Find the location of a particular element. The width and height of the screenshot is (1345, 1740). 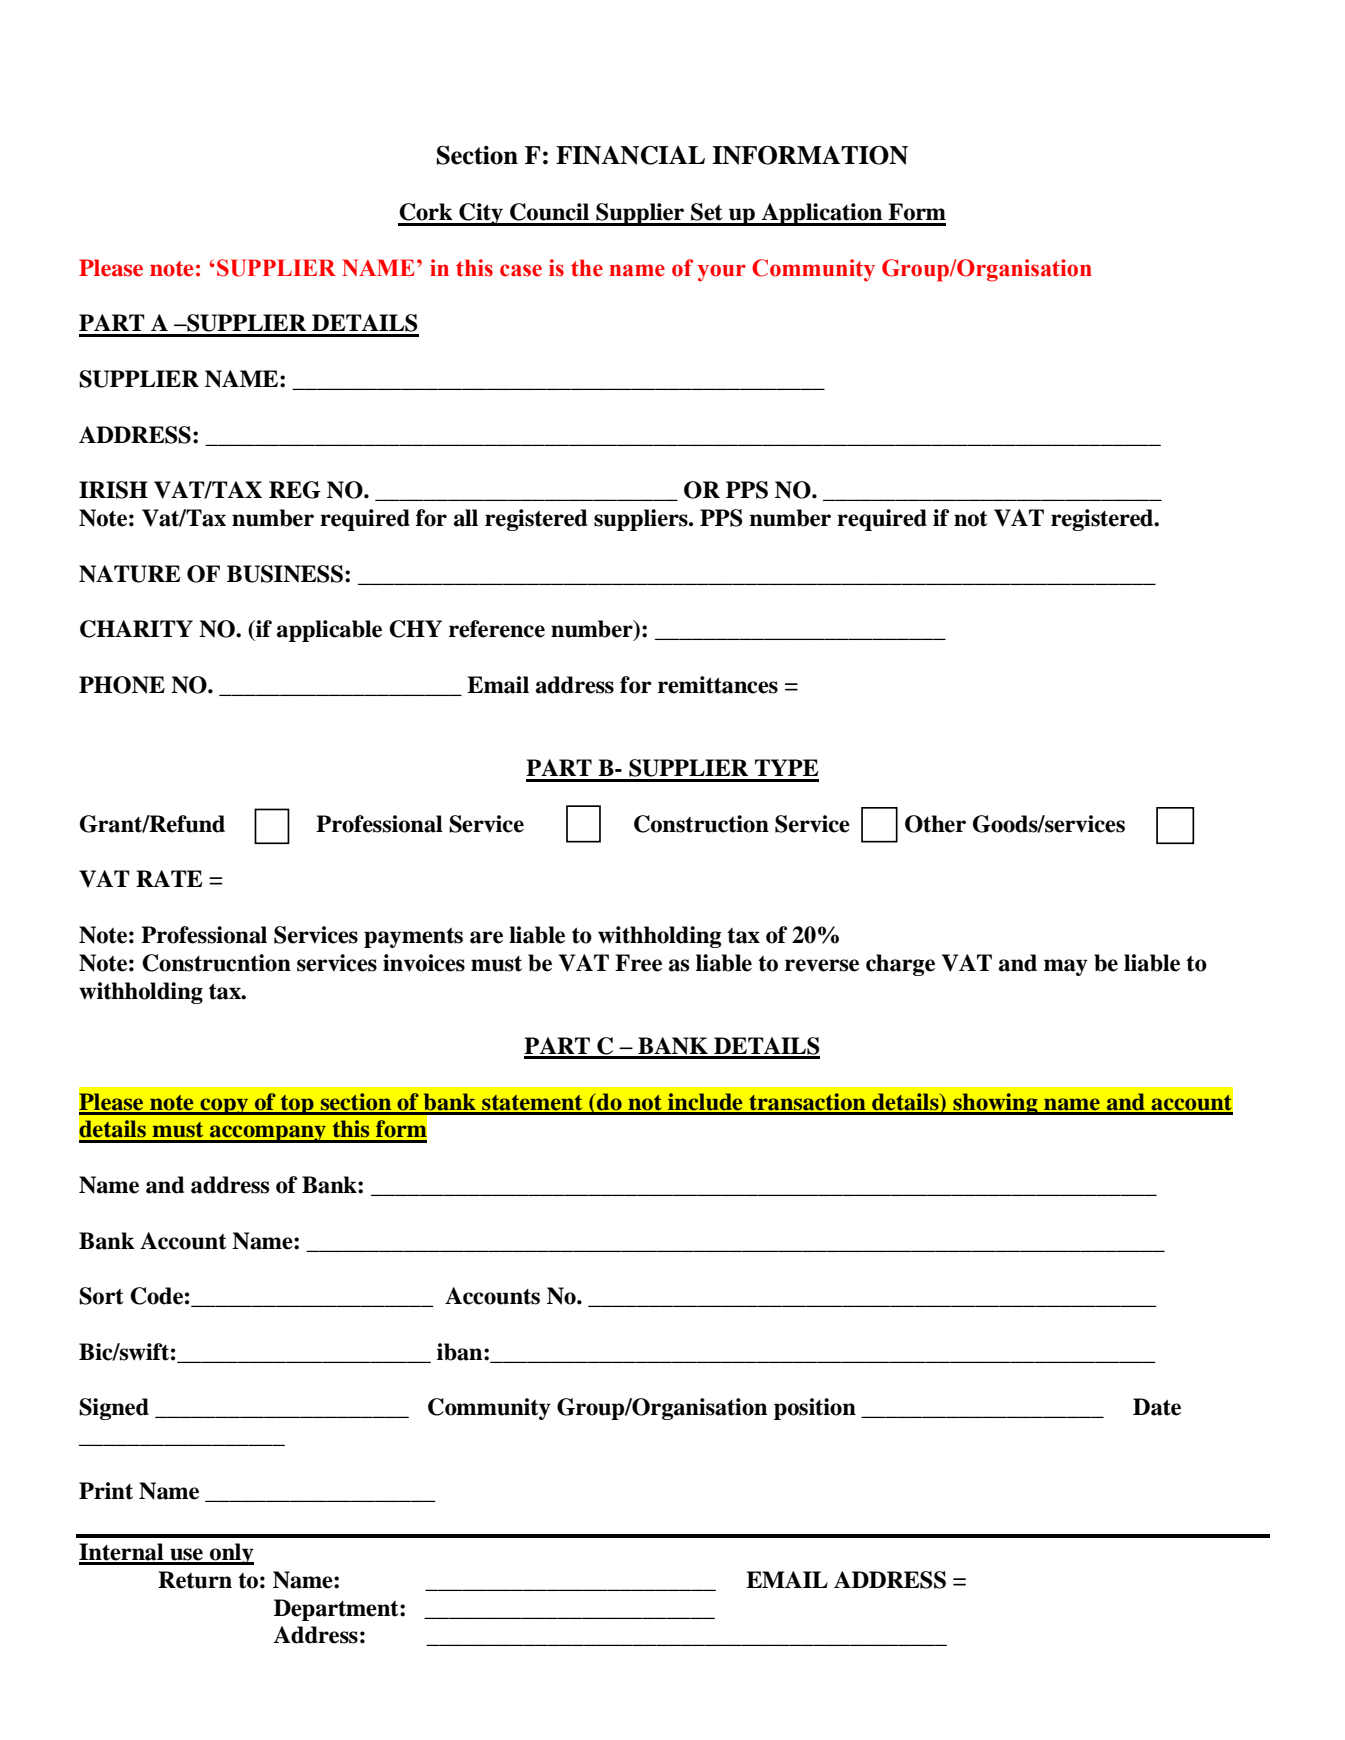

Sort is located at coordinates (101, 1296).
